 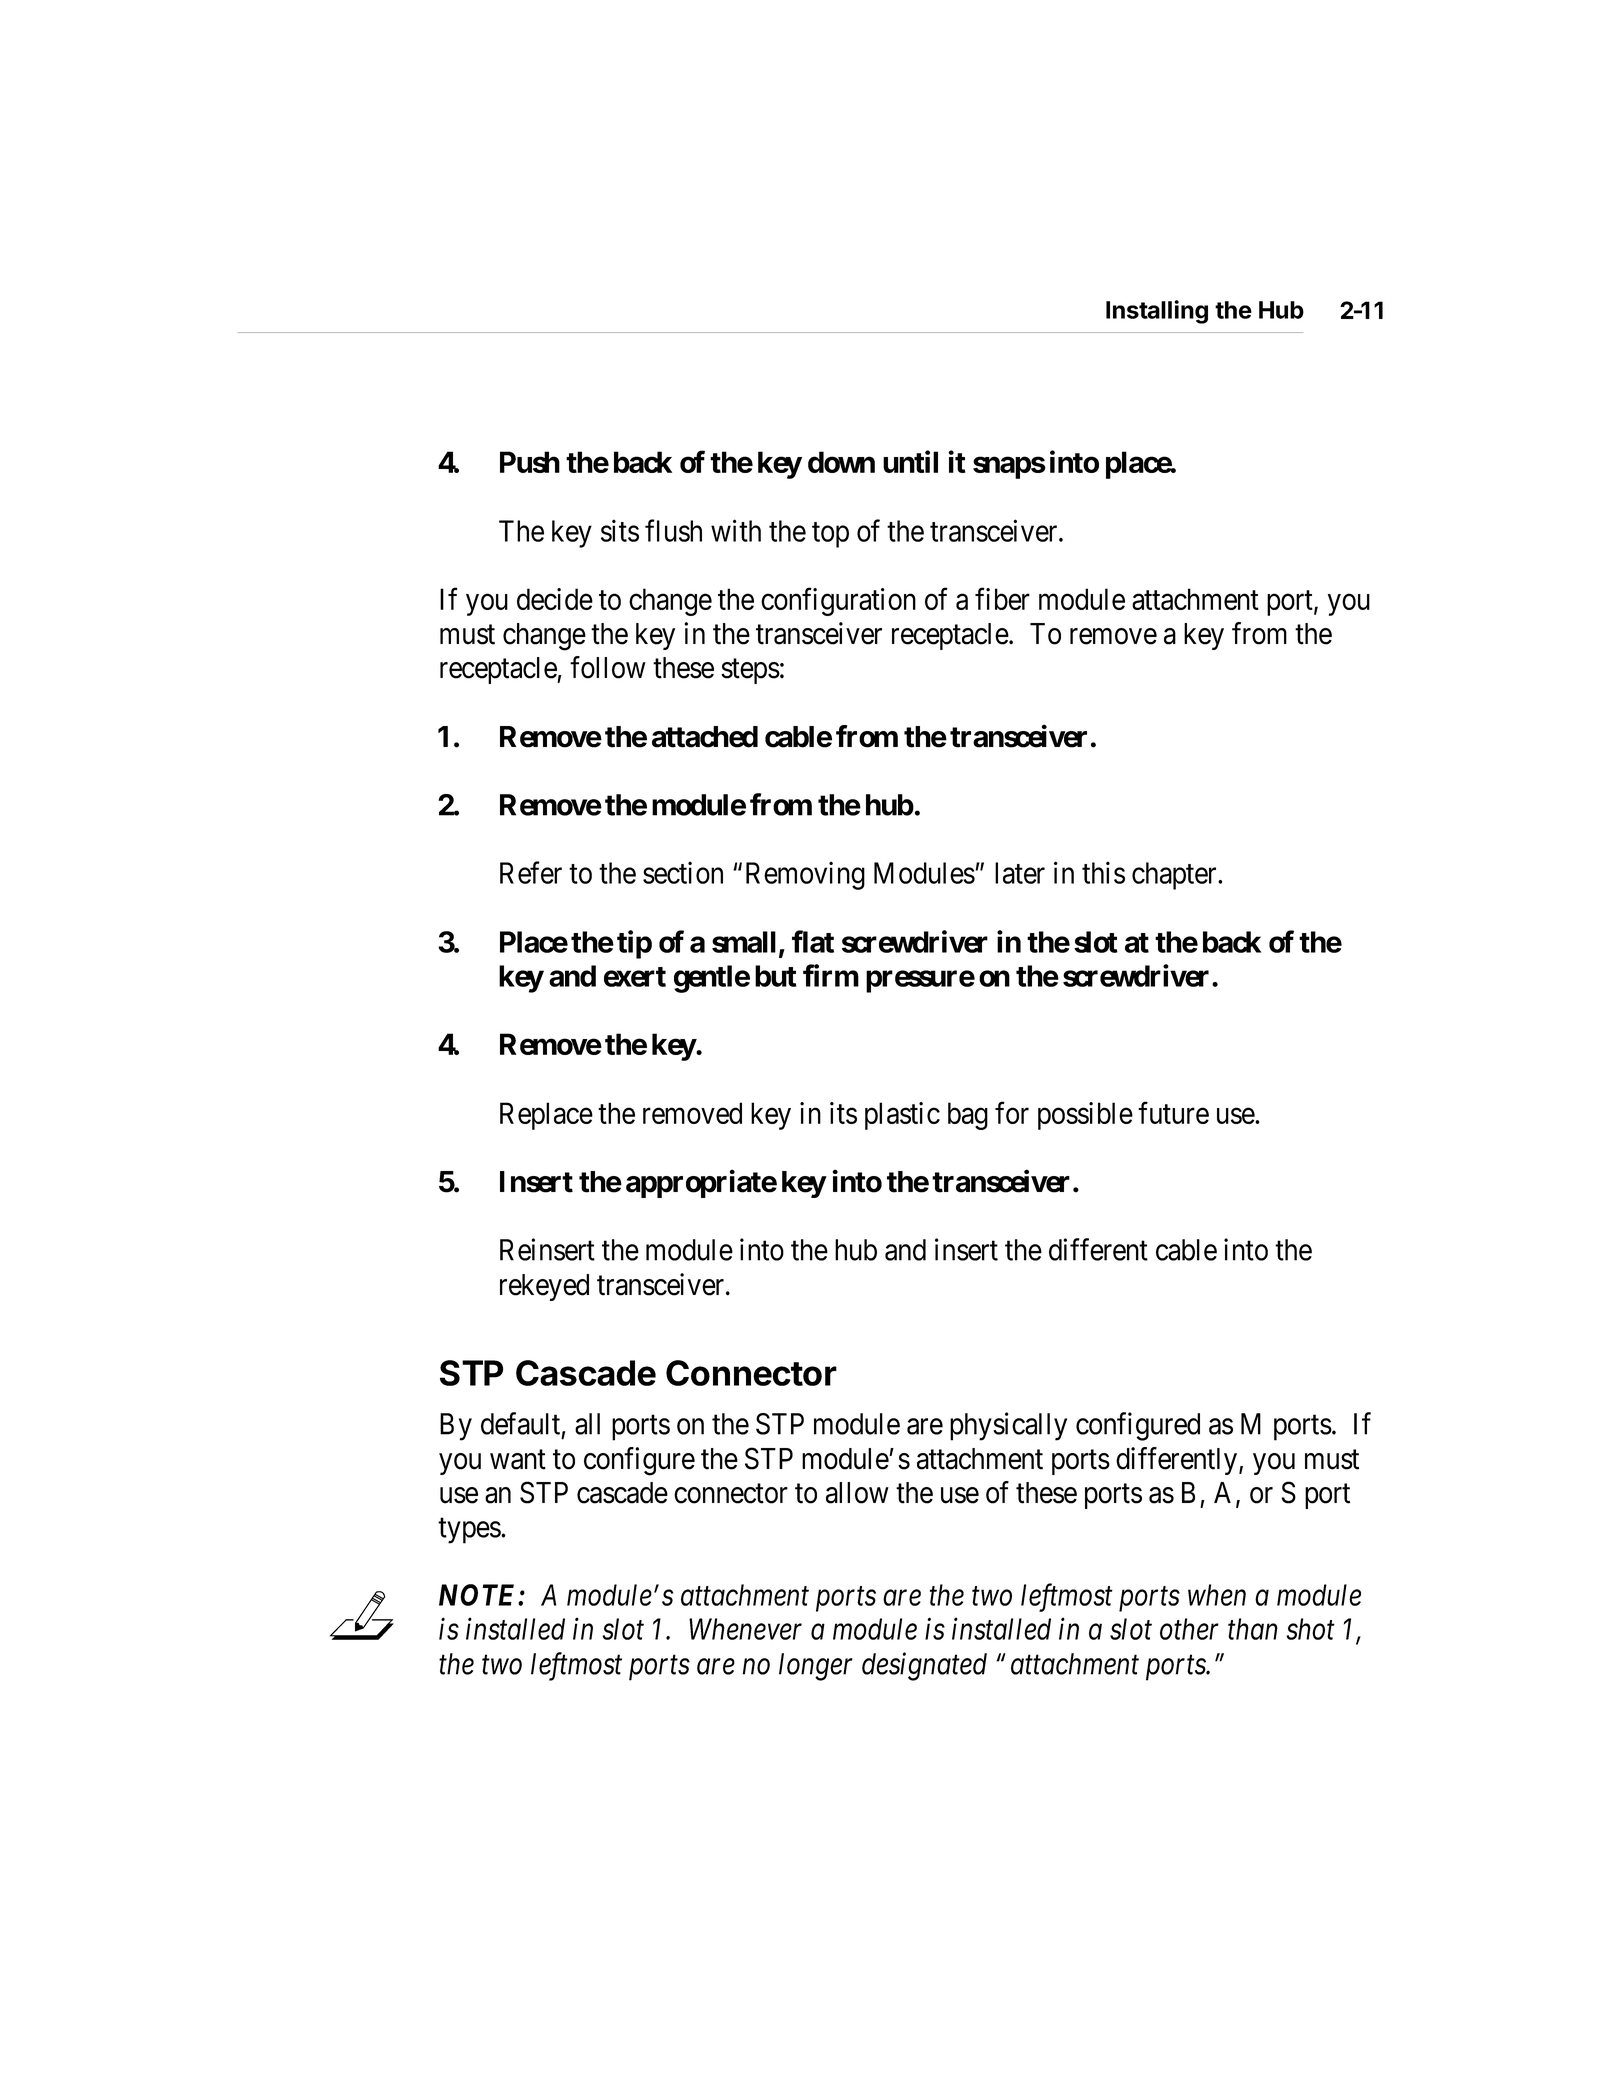 What do you see at coordinates (530, 462) in the screenshot?
I see `Push` at bounding box center [530, 462].
